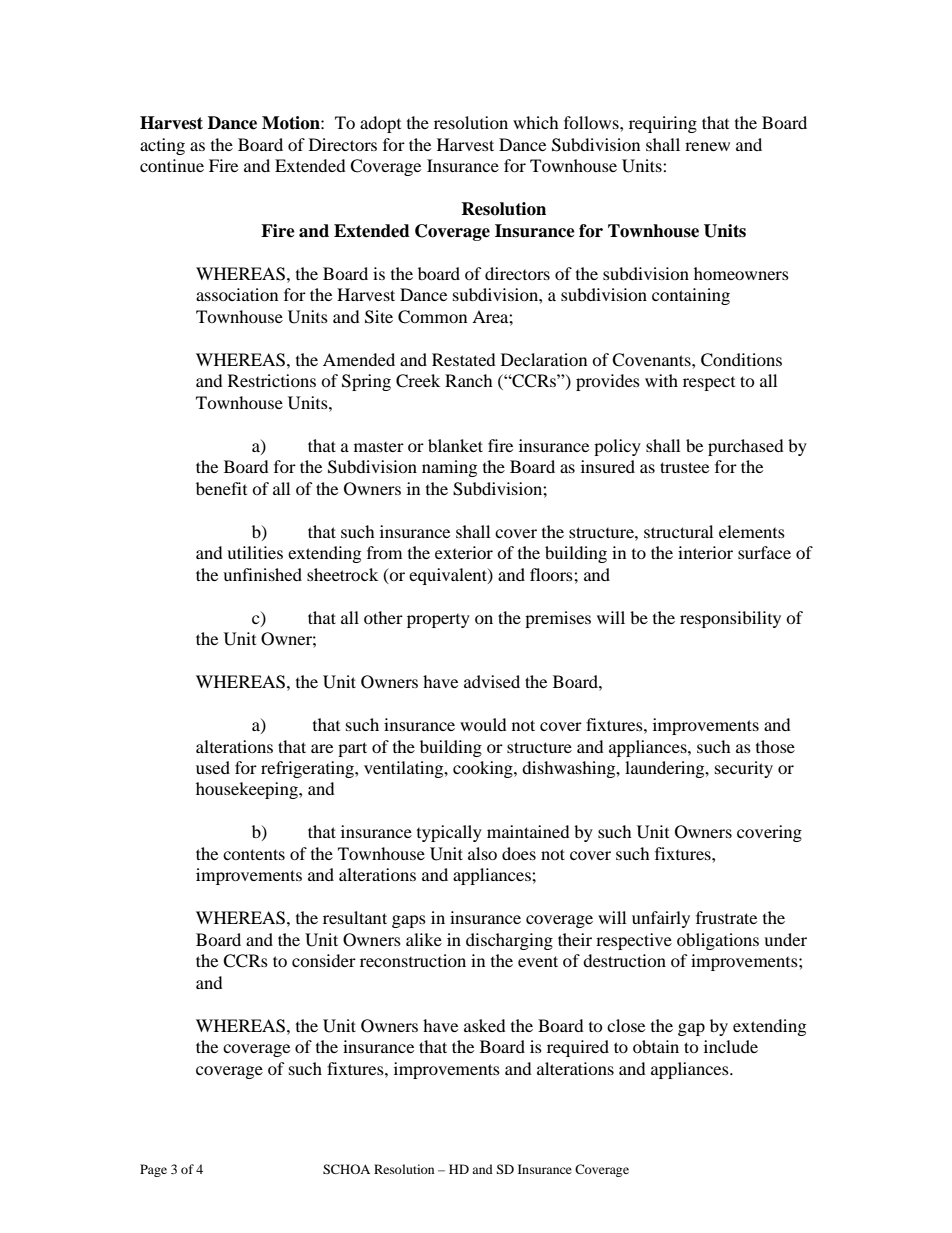 The width and height of the screenshot is (952, 1233). What do you see at coordinates (684, 467) in the screenshot?
I see `trustee` at bounding box center [684, 467].
